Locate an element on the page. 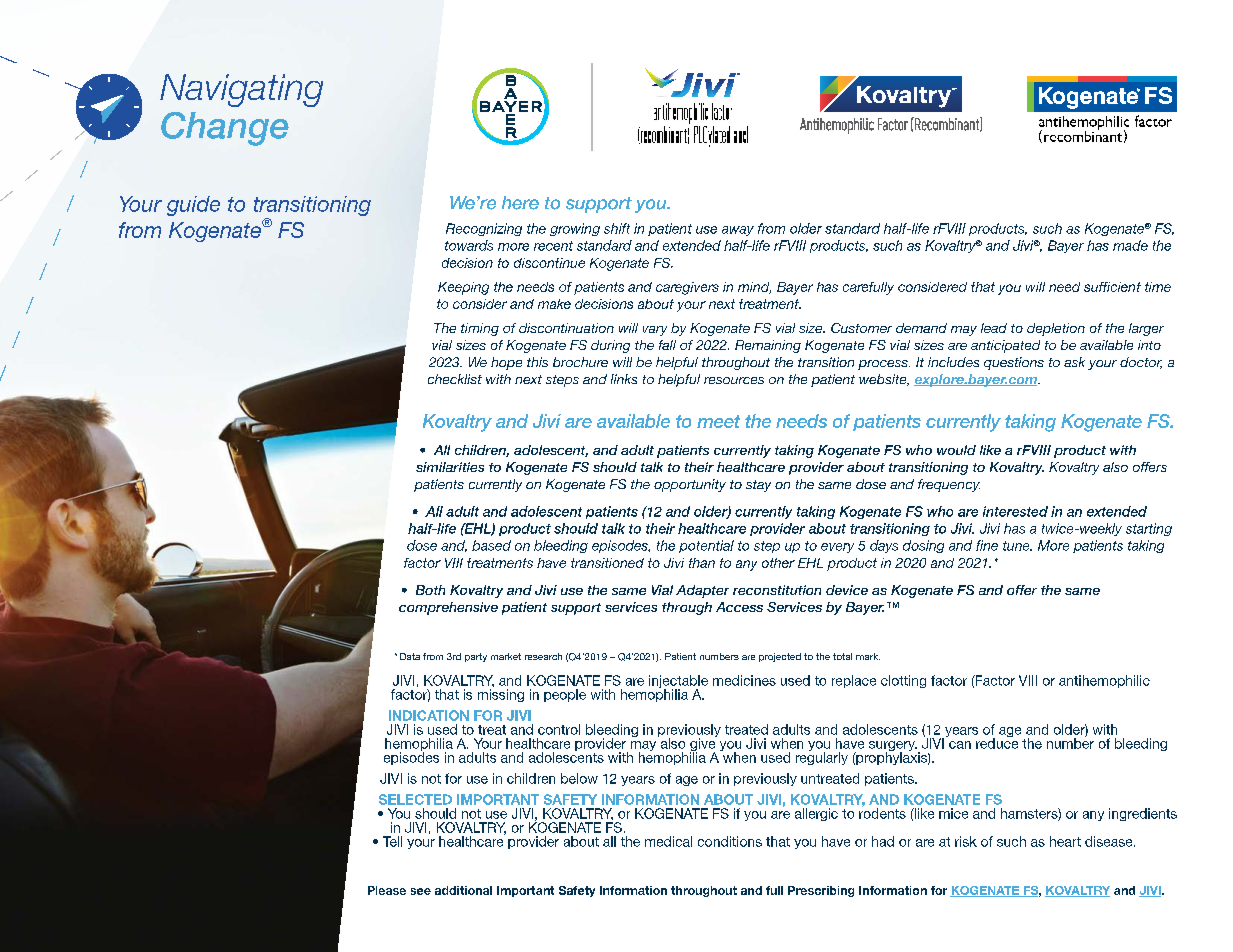  heart is located at coordinates (1065, 841).
